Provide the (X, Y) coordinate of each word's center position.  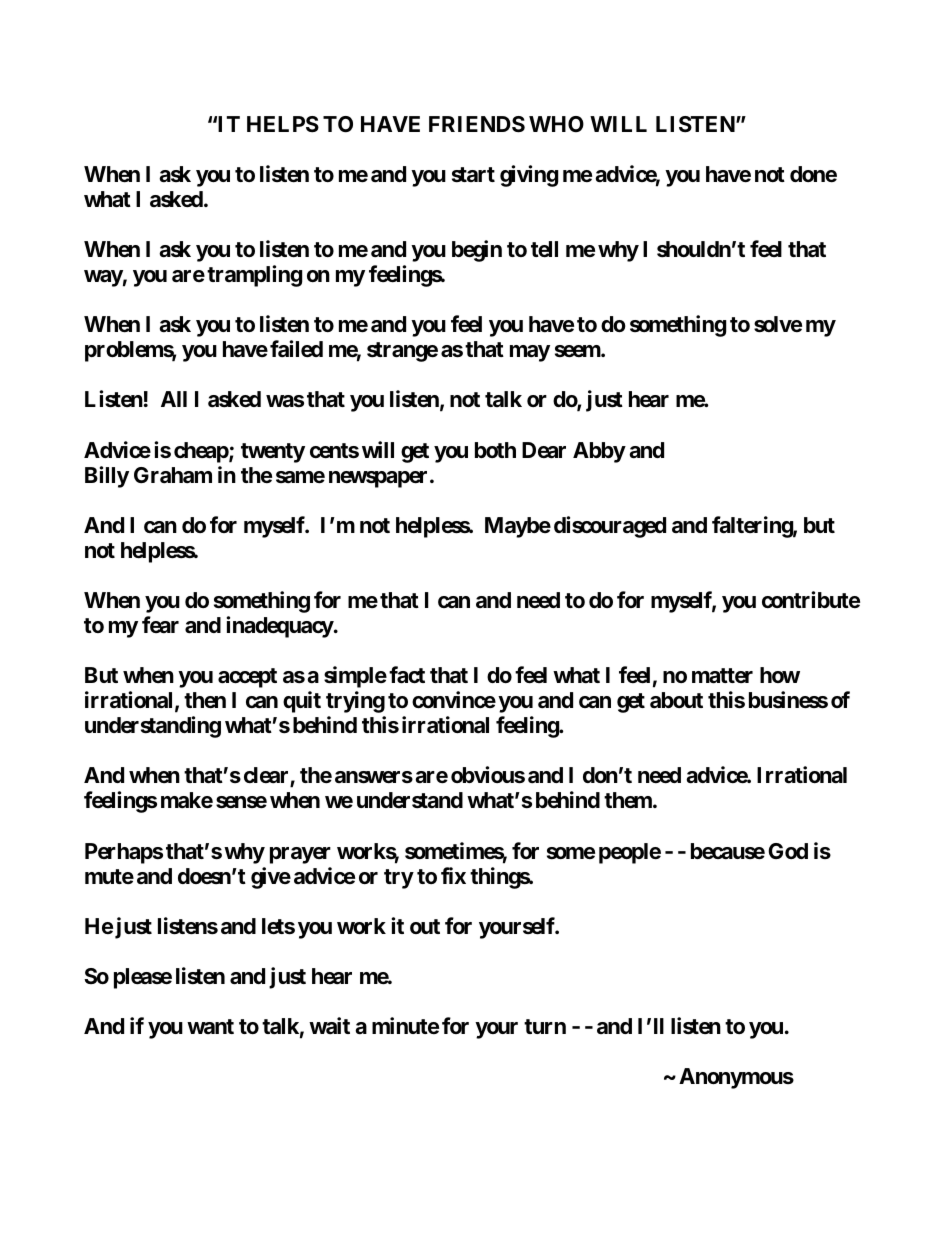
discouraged (610, 527)
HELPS (283, 124)
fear (160, 625)
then (205, 700)
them (629, 800)
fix (453, 875)
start (473, 175)
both (495, 450)
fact (407, 675)
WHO (556, 124)
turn (545, 1026)
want (210, 1026)
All (174, 399)
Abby (599, 452)
